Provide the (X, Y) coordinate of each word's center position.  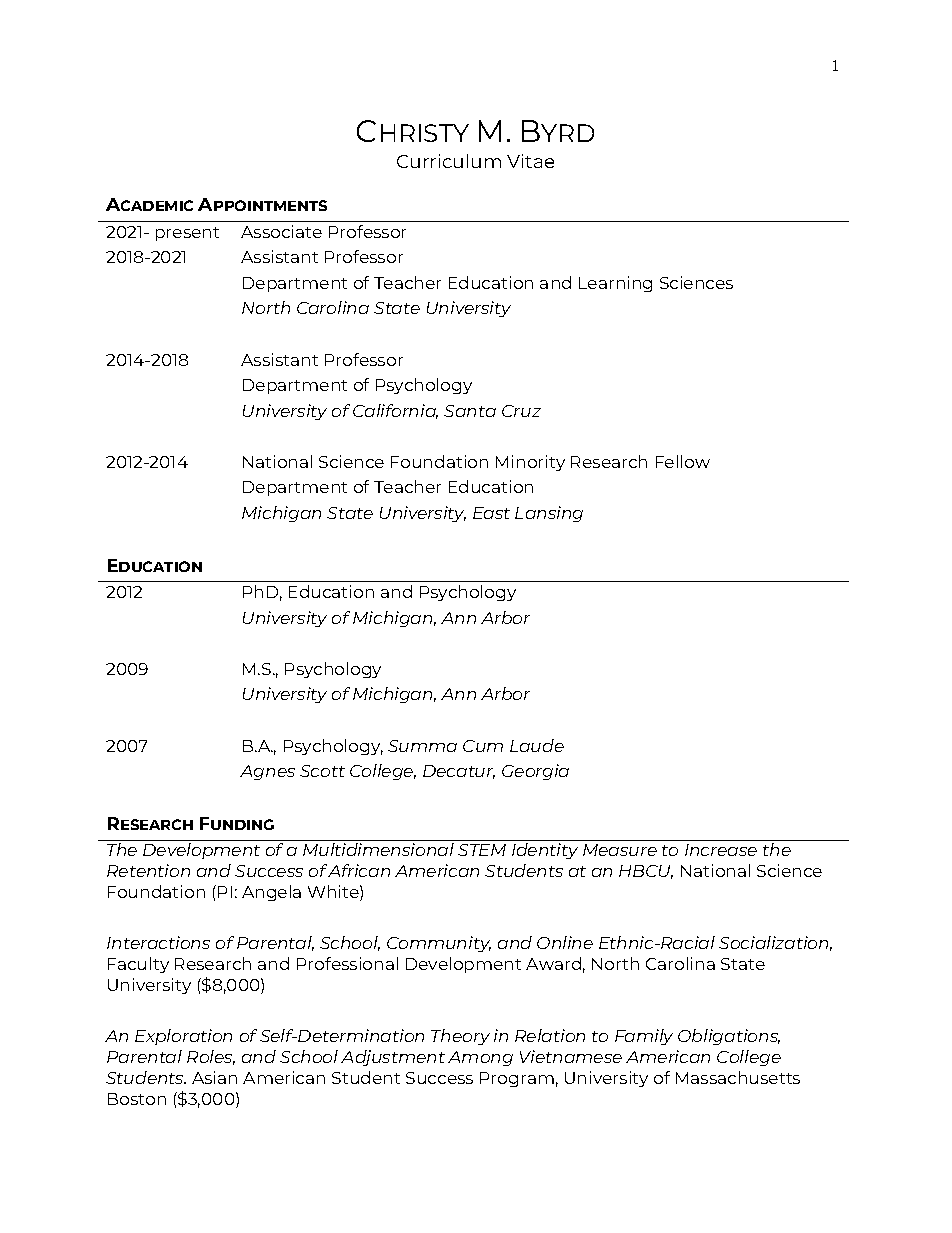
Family (644, 1037)
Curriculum (449, 161)
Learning (615, 284)
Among (480, 1058)
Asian (214, 1077)
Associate (281, 231)
